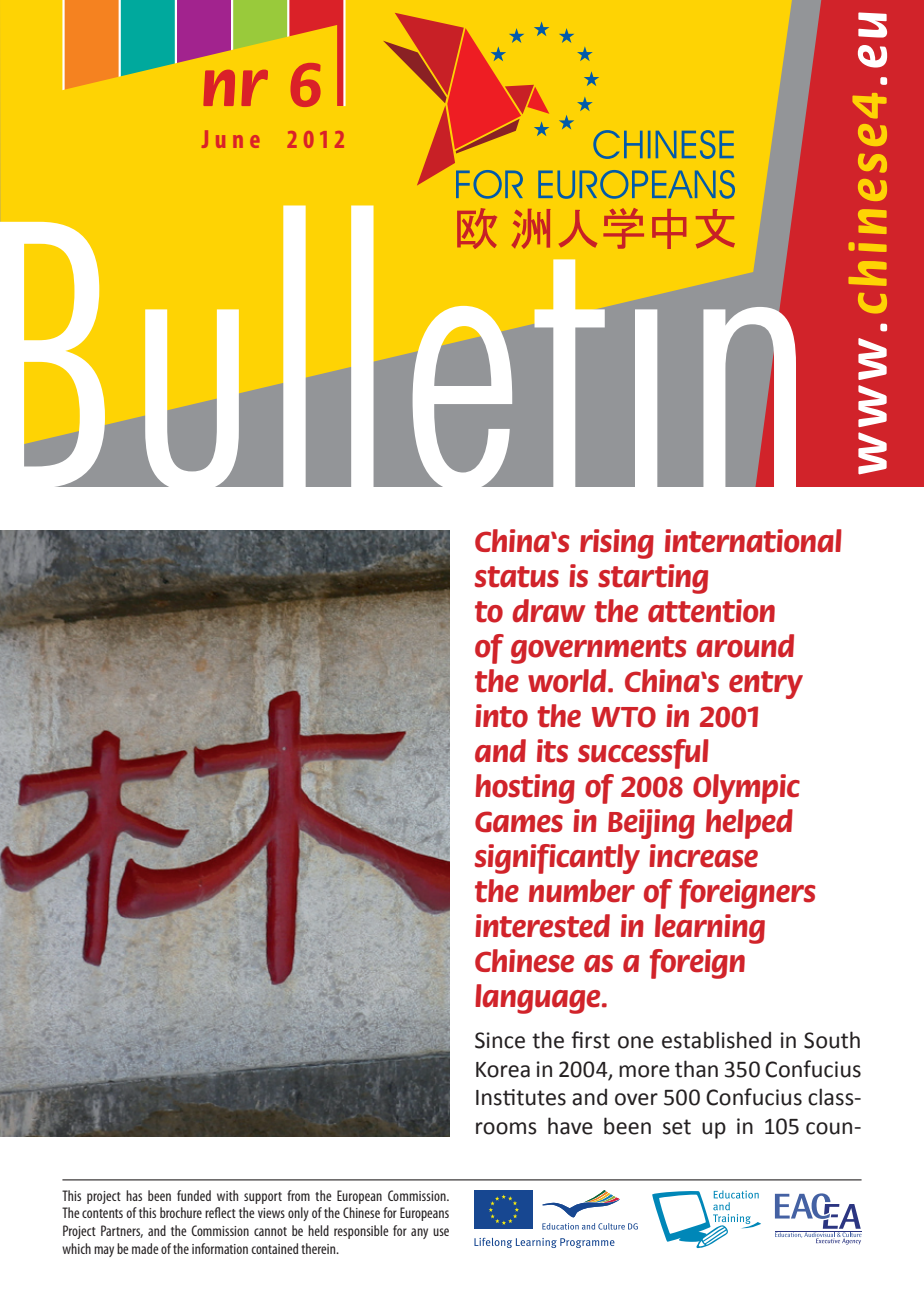 This screenshot has height=1311, width=924. What do you see at coordinates (710, 929) in the screenshot?
I see `learning` at bounding box center [710, 929].
